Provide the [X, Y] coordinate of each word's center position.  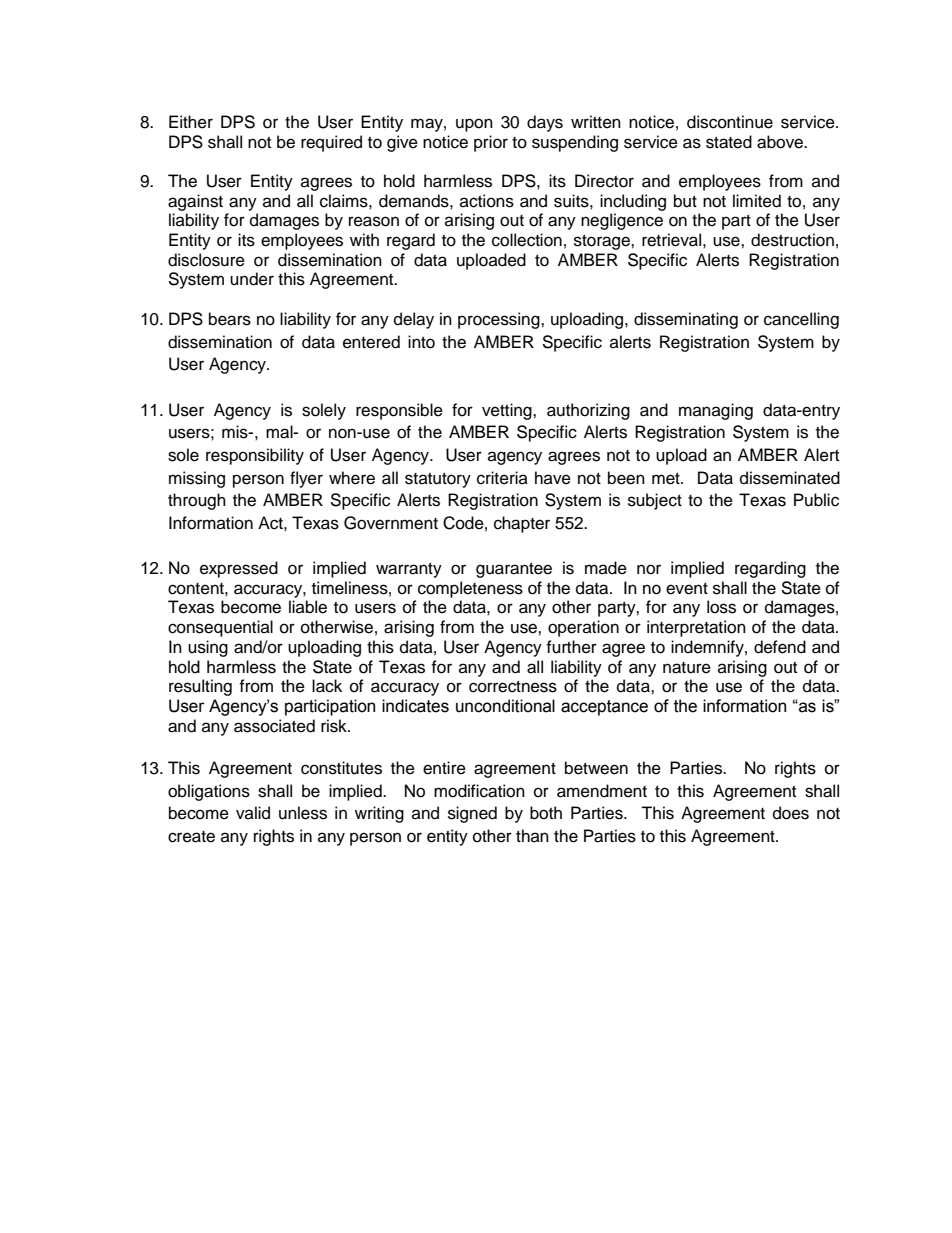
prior [491, 143]
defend [780, 647]
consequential [220, 628]
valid [253, 813]
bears [230, 319]
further [571, 647]
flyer [306, 479]
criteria [502, 478]
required [331, 143]
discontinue [730, 122]
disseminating [686, 320]
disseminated [790, 478]
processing [500, 320]
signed [472, 814]
